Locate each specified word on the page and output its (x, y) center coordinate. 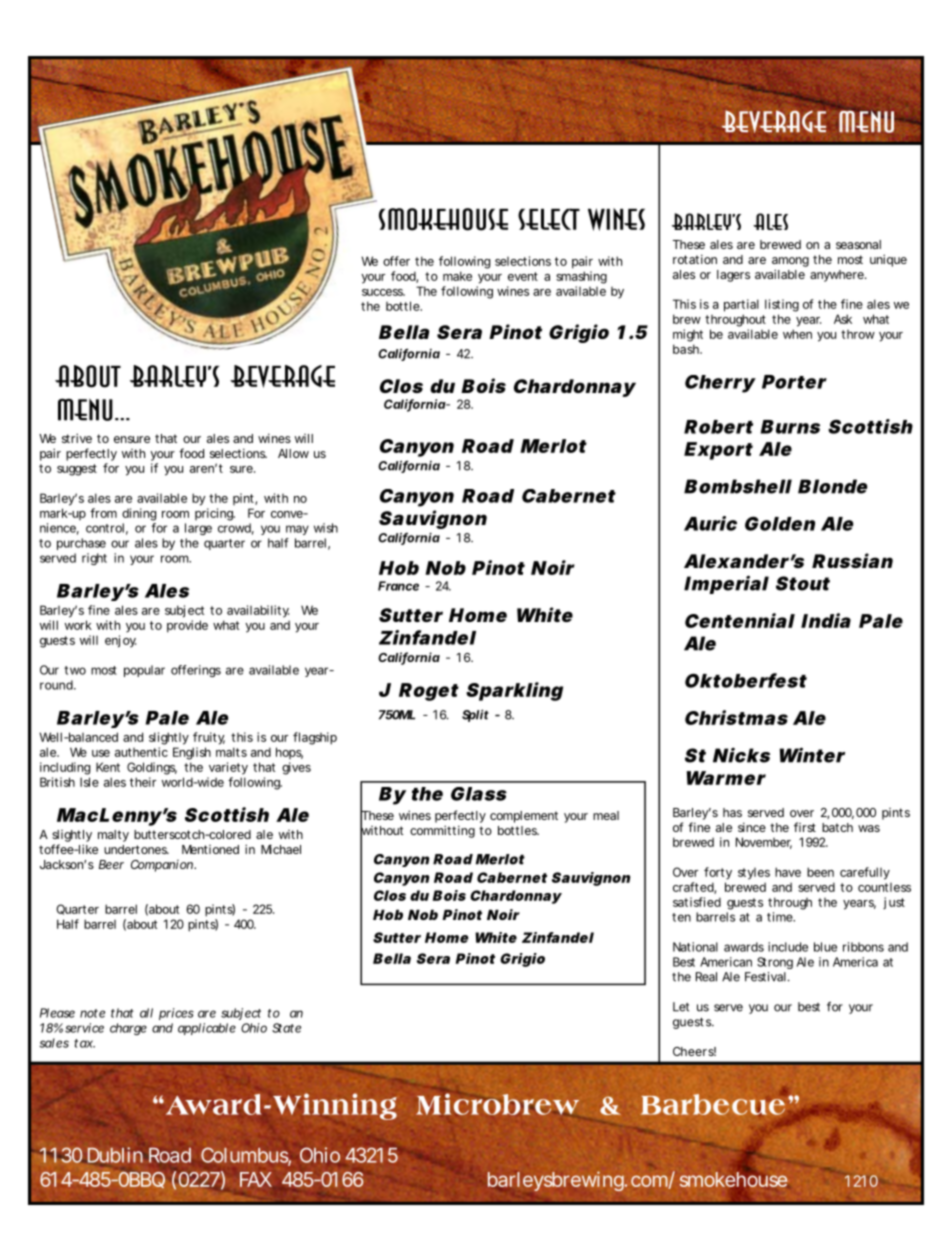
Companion (163, 866)
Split (475, 715)
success (383, 292)
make (457, 276)
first (805, 827)
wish (326, 528)
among (790, 262)
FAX (256, 1179)
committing (442, 831)
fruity (209, 738)
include (788, 947)
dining (139, 514)
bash (687, 349)
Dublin (115, 1155)
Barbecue (714, 1103)
